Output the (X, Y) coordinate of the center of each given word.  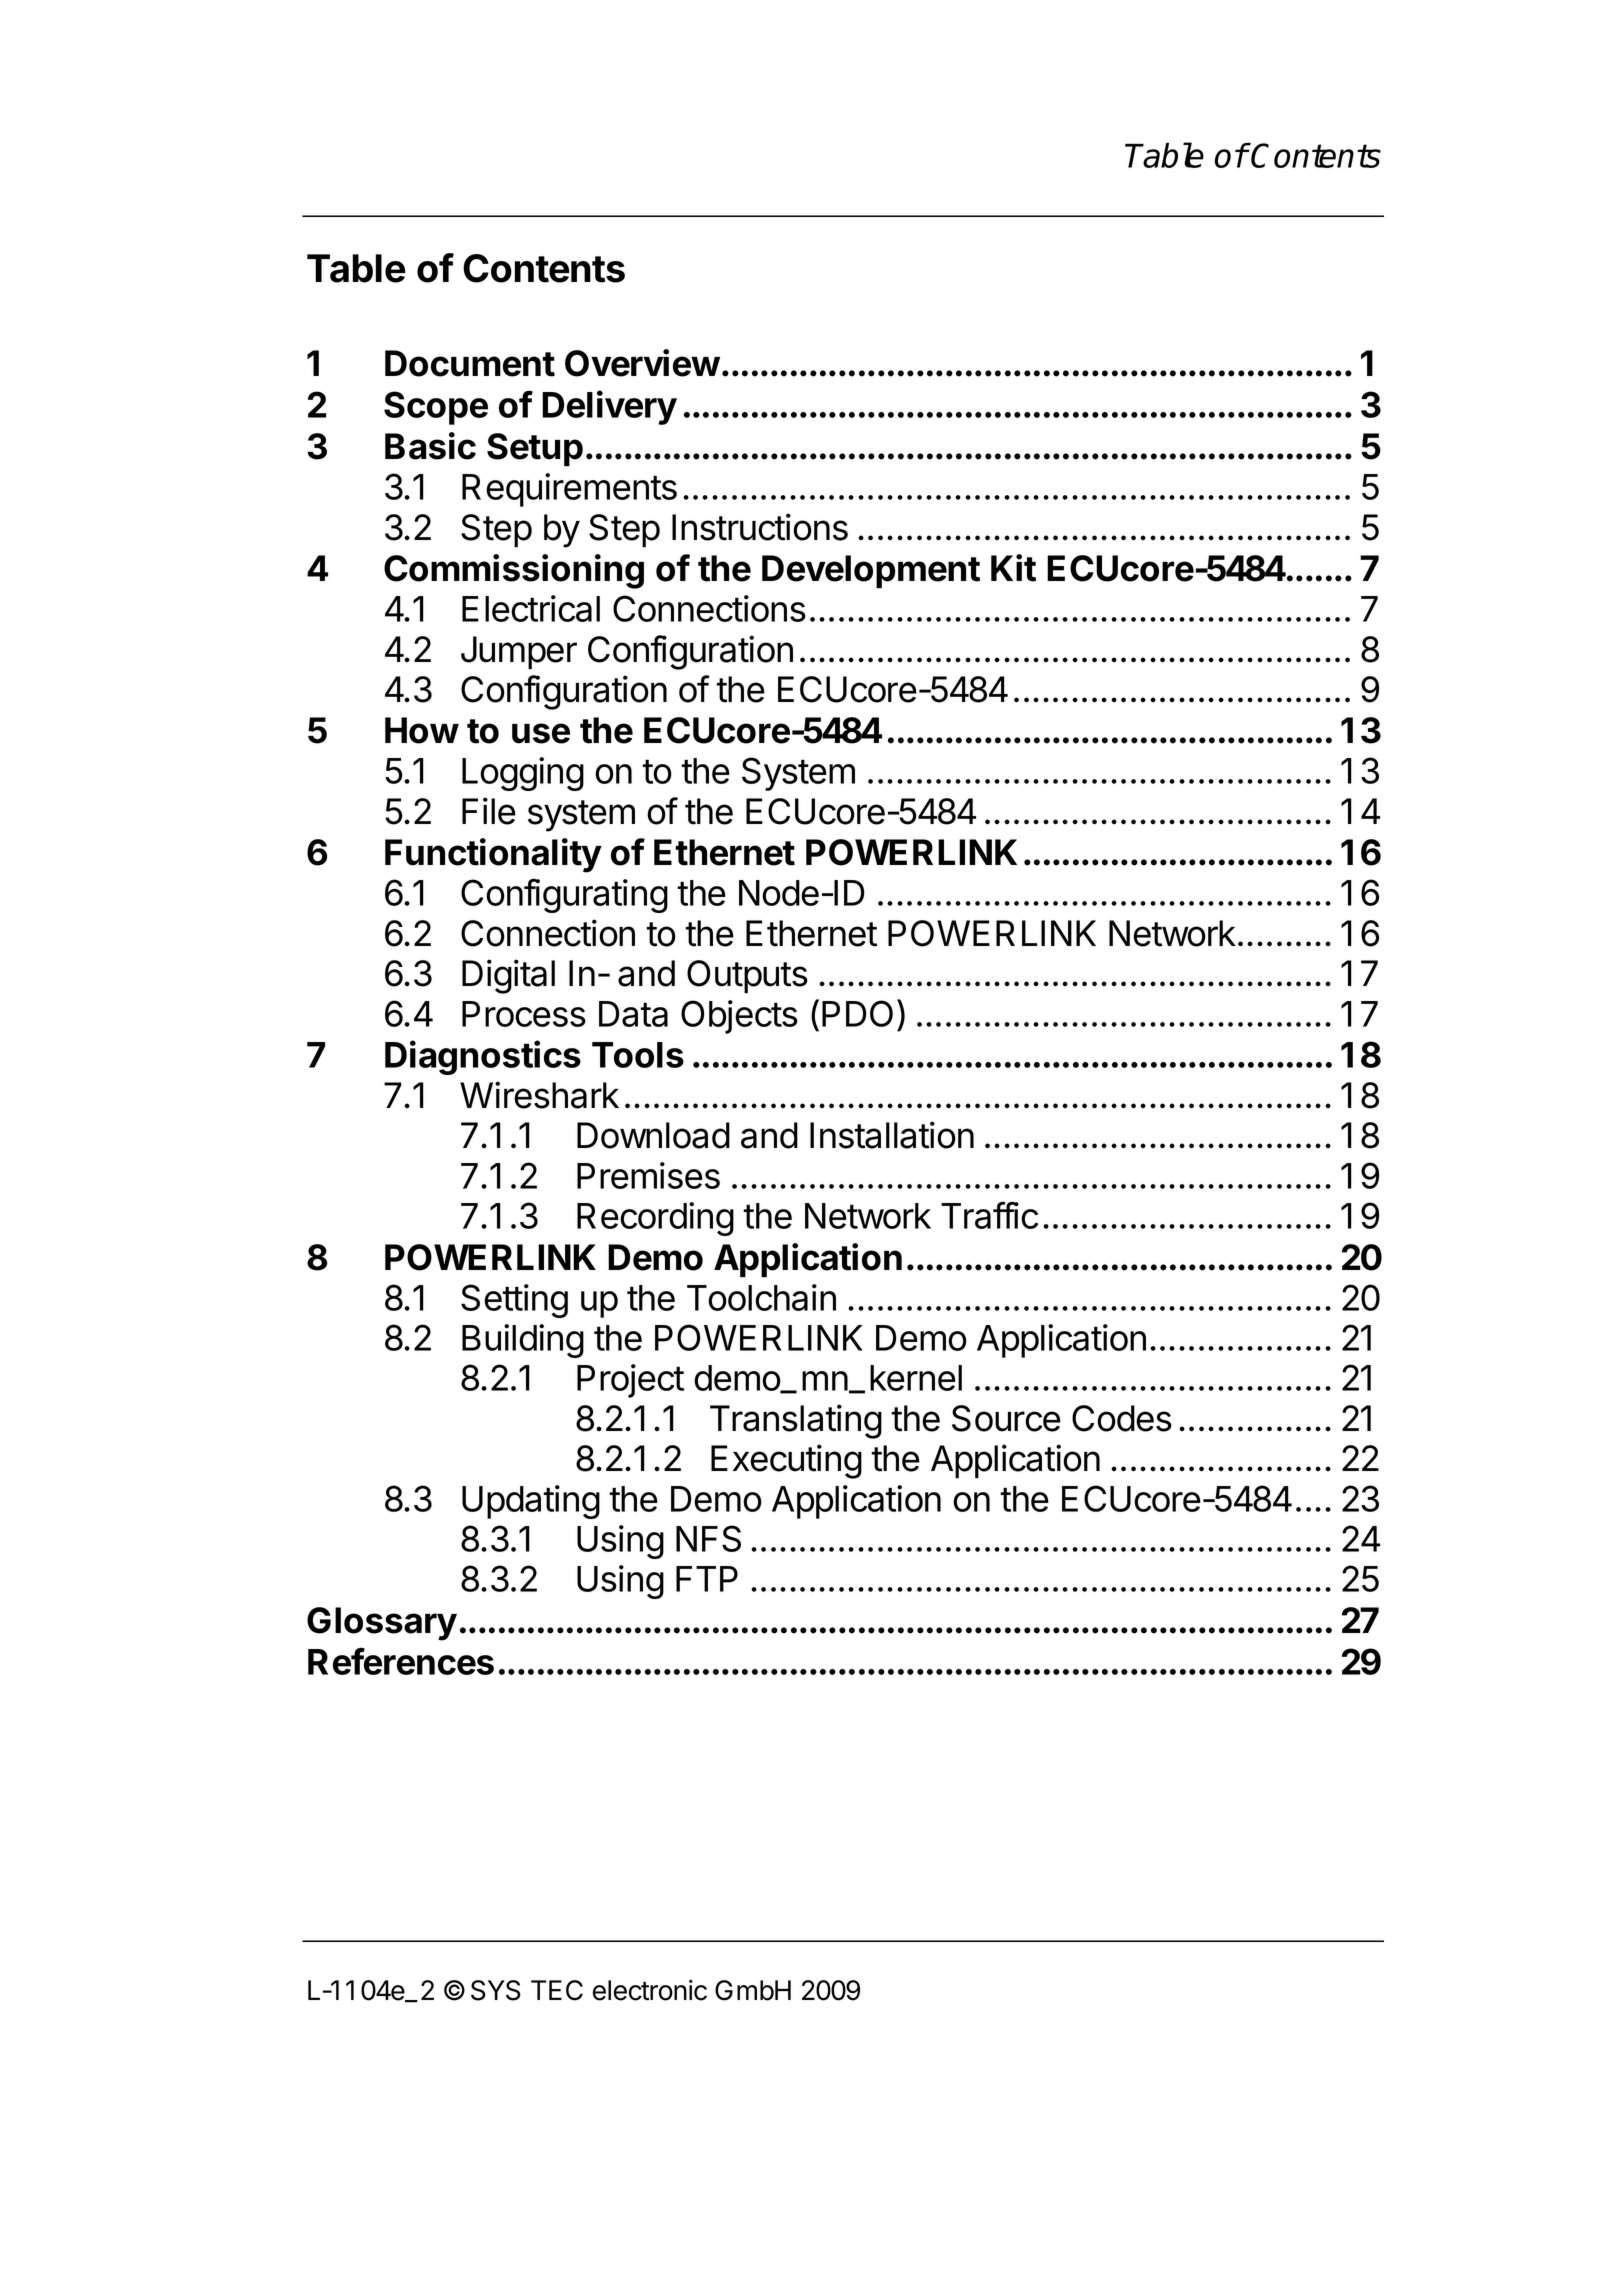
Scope (436, 408)
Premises (648, 1175)
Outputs (747, 976)
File (489, 811)
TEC (557, 1990)
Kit (1013, 568)
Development (871, 571)
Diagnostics (483, 1057)
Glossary (382, 1624)
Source (1006, 1418)
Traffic (989, 1215)
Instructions (760, 527)
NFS (708, 1538)
